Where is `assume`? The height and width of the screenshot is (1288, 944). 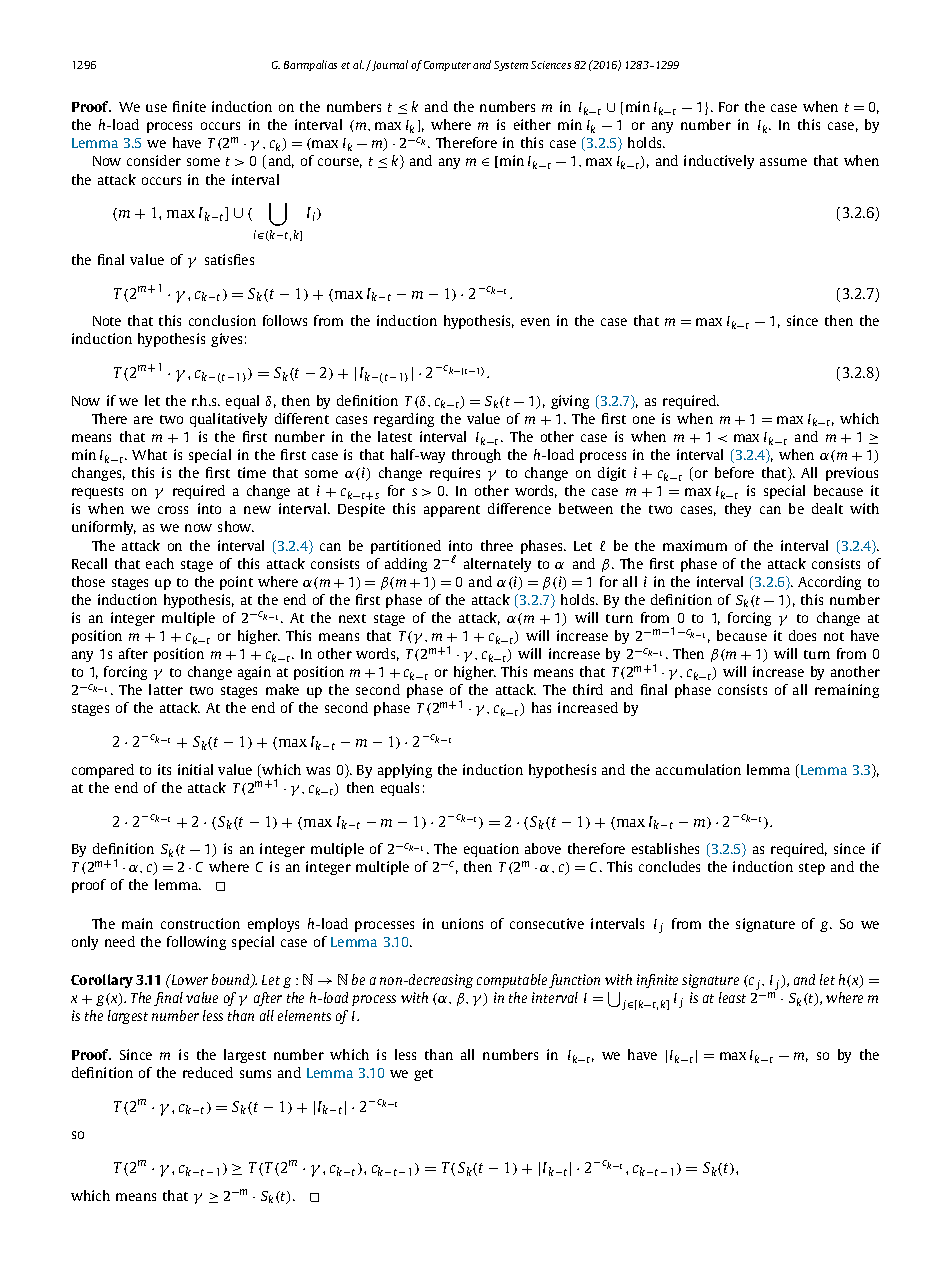 assume is located at coordinates (783, 162).
